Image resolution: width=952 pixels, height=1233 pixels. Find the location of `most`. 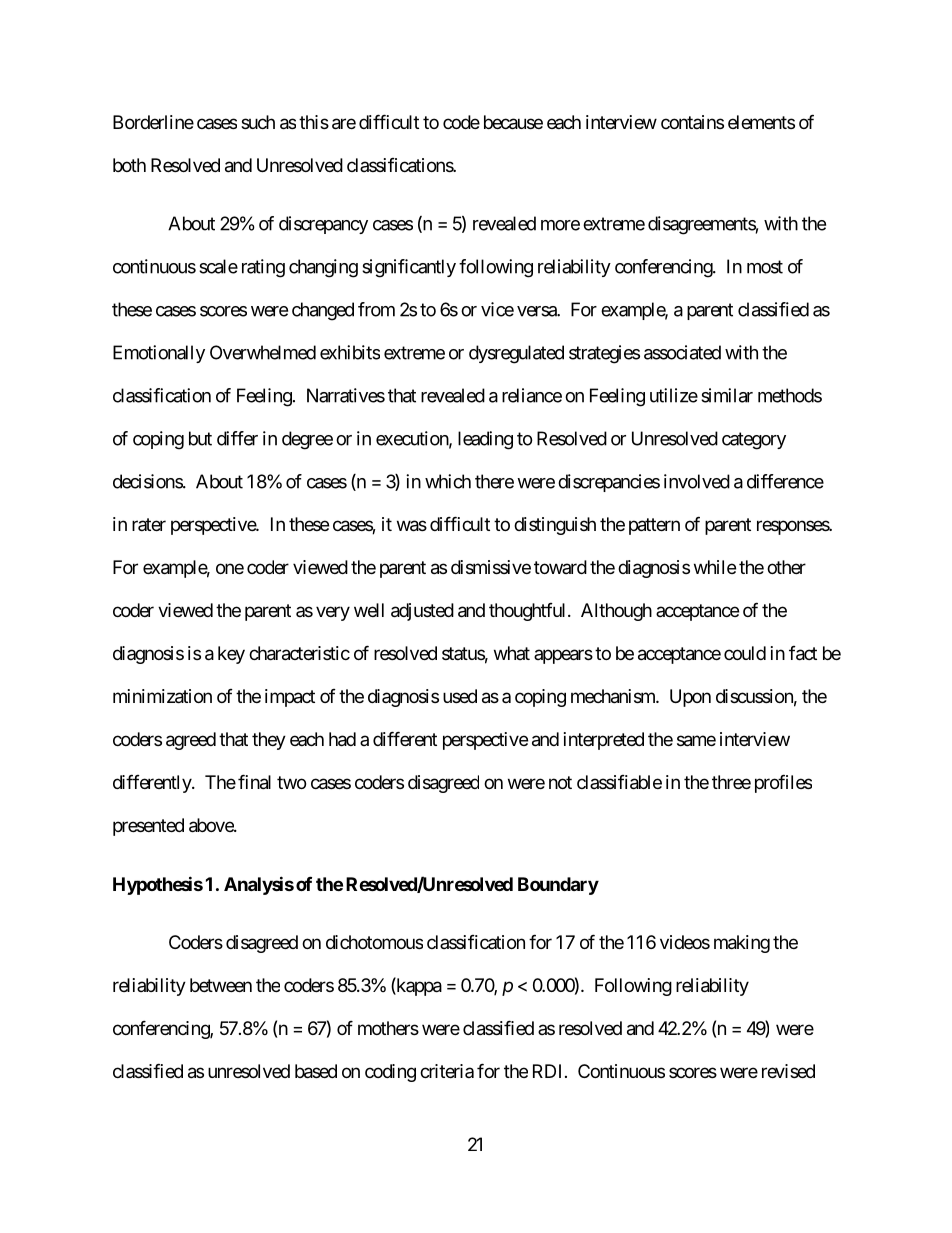

most is located at coordinates (765, 267).
